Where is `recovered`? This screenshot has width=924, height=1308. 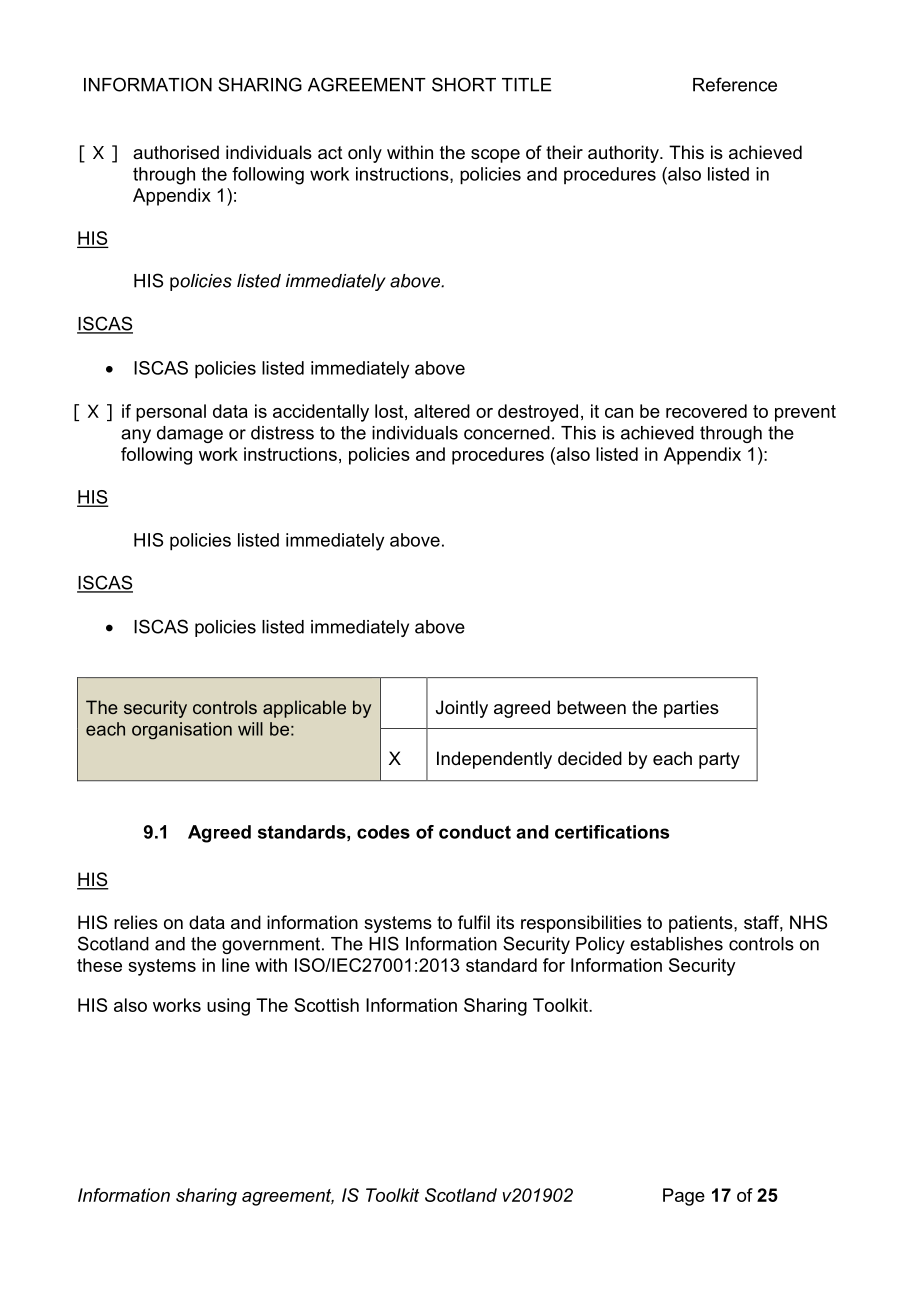
recovered is located at coordinates (706, 411).
